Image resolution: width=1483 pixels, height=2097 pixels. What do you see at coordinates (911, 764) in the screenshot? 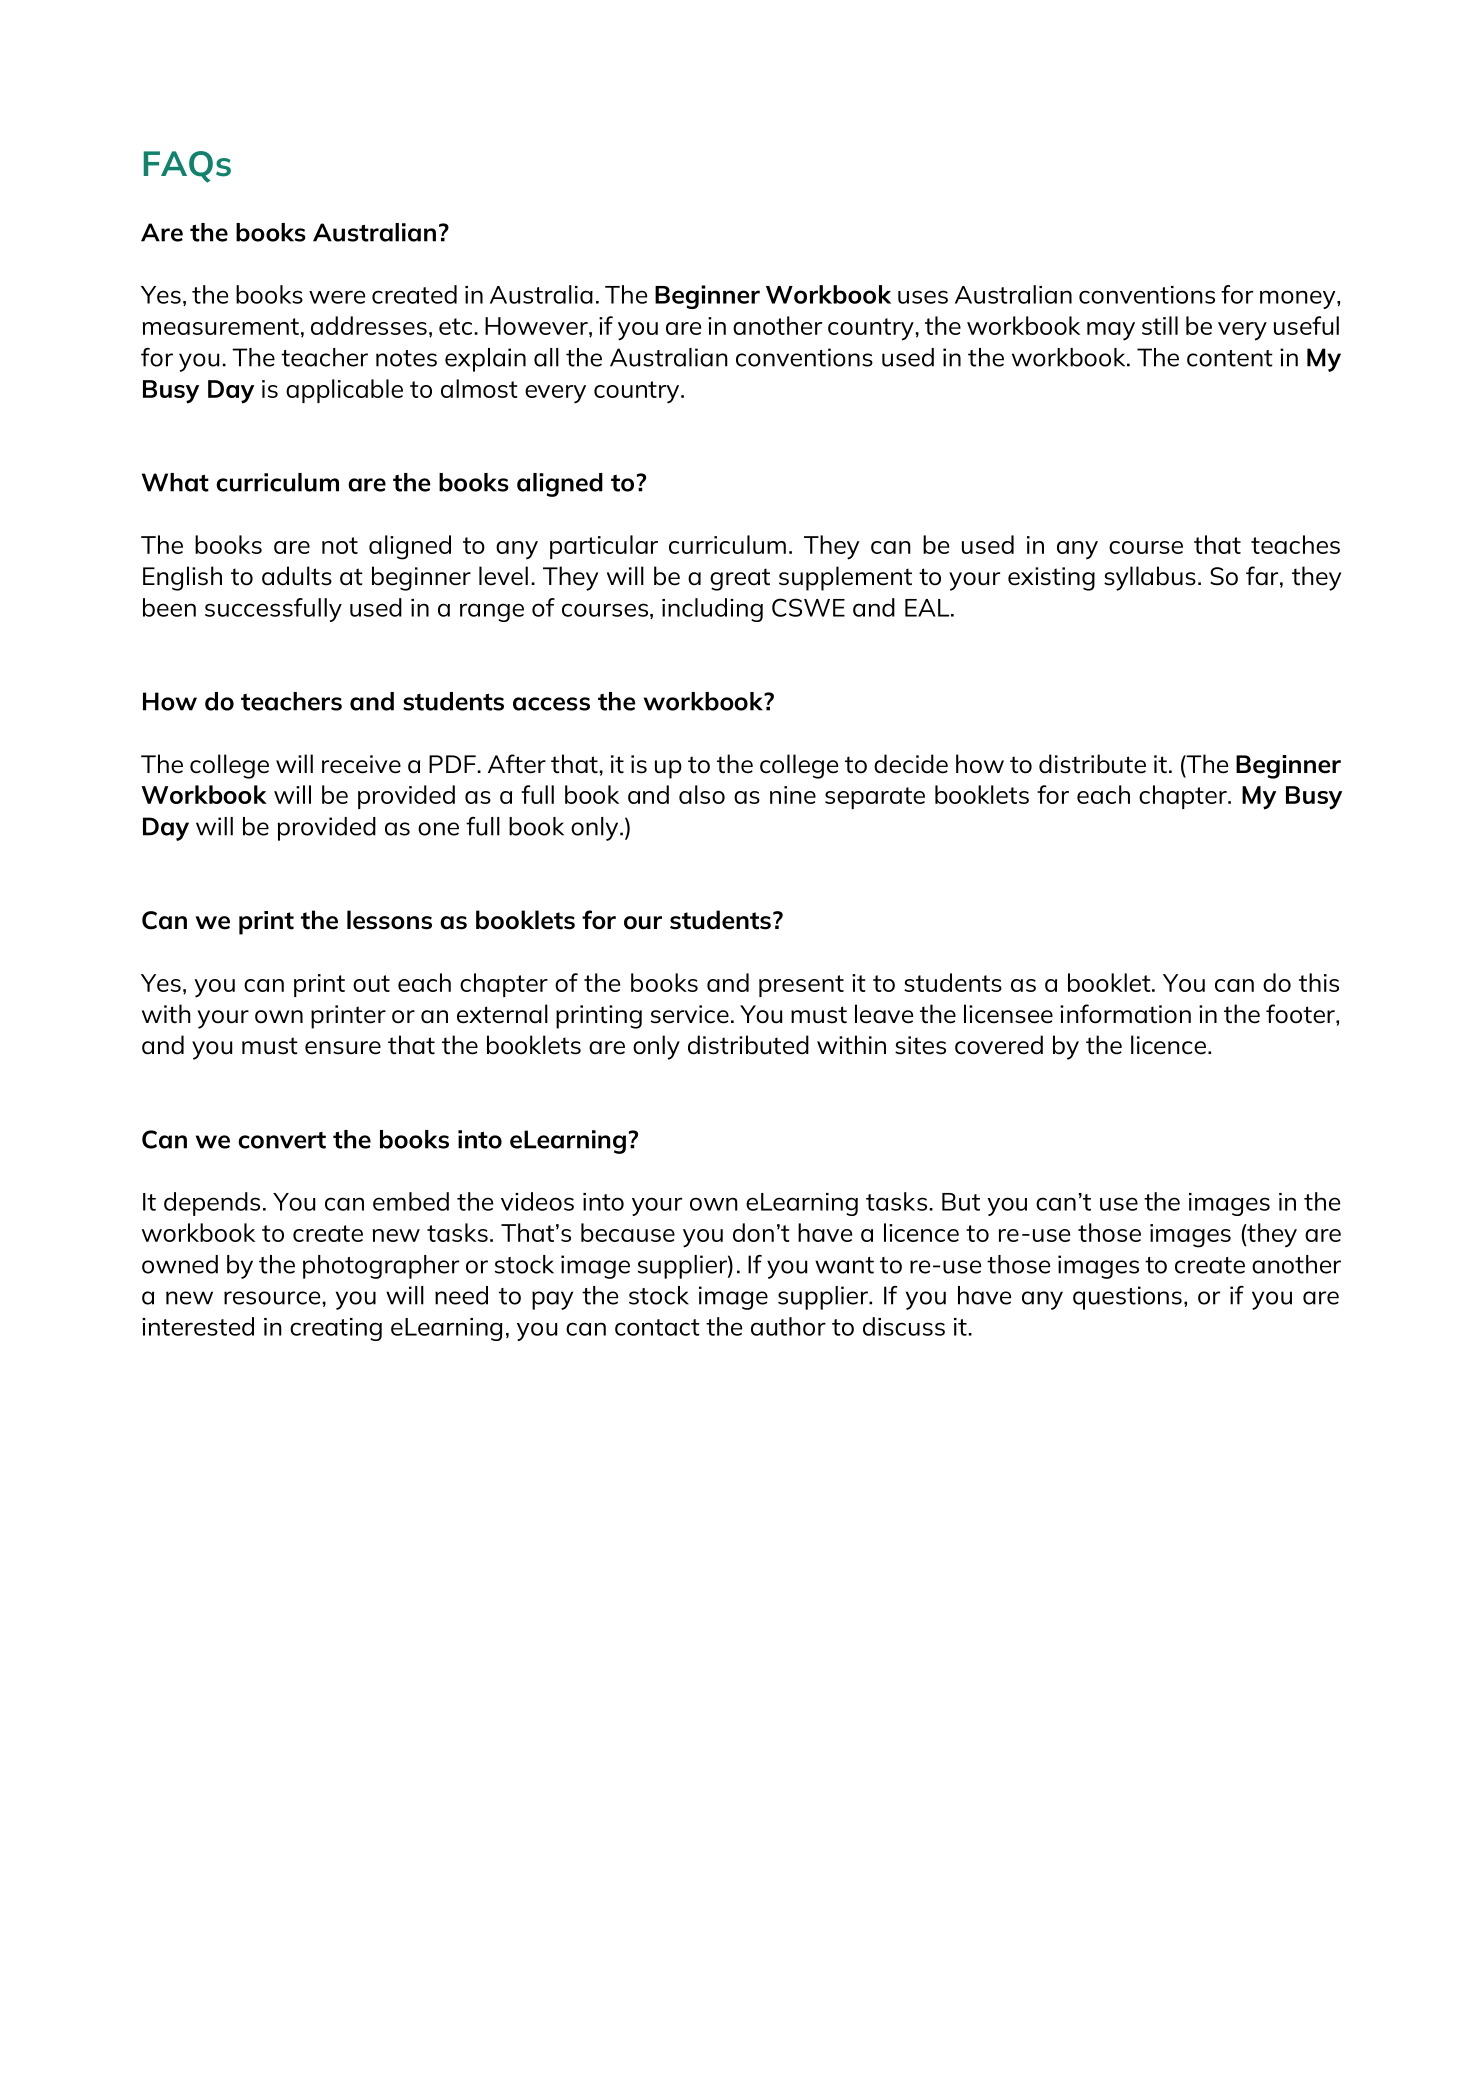
I see `decide` at bounding box center [911, 764].
